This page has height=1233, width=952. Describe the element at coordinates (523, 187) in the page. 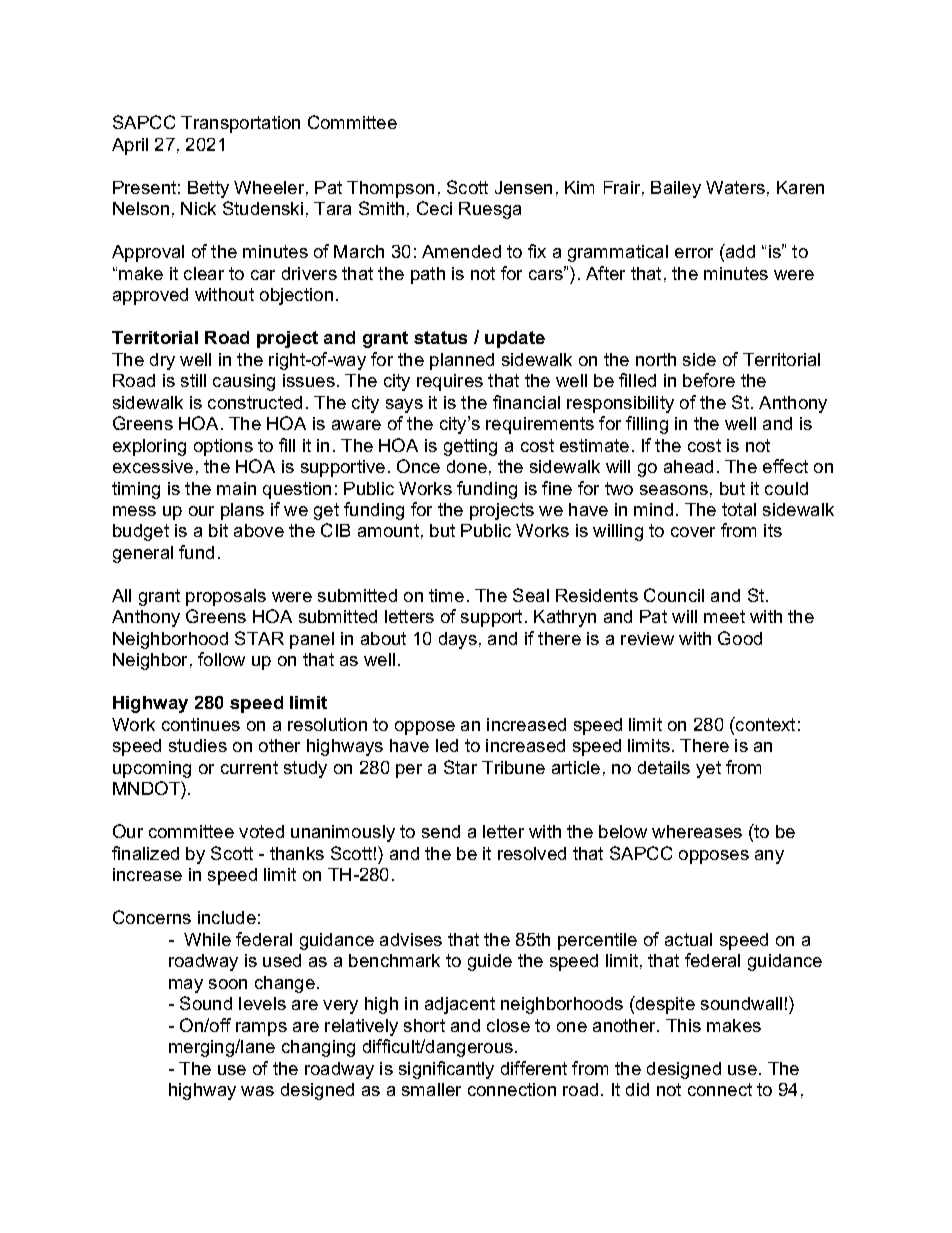

I see `Jensen` at that location.
